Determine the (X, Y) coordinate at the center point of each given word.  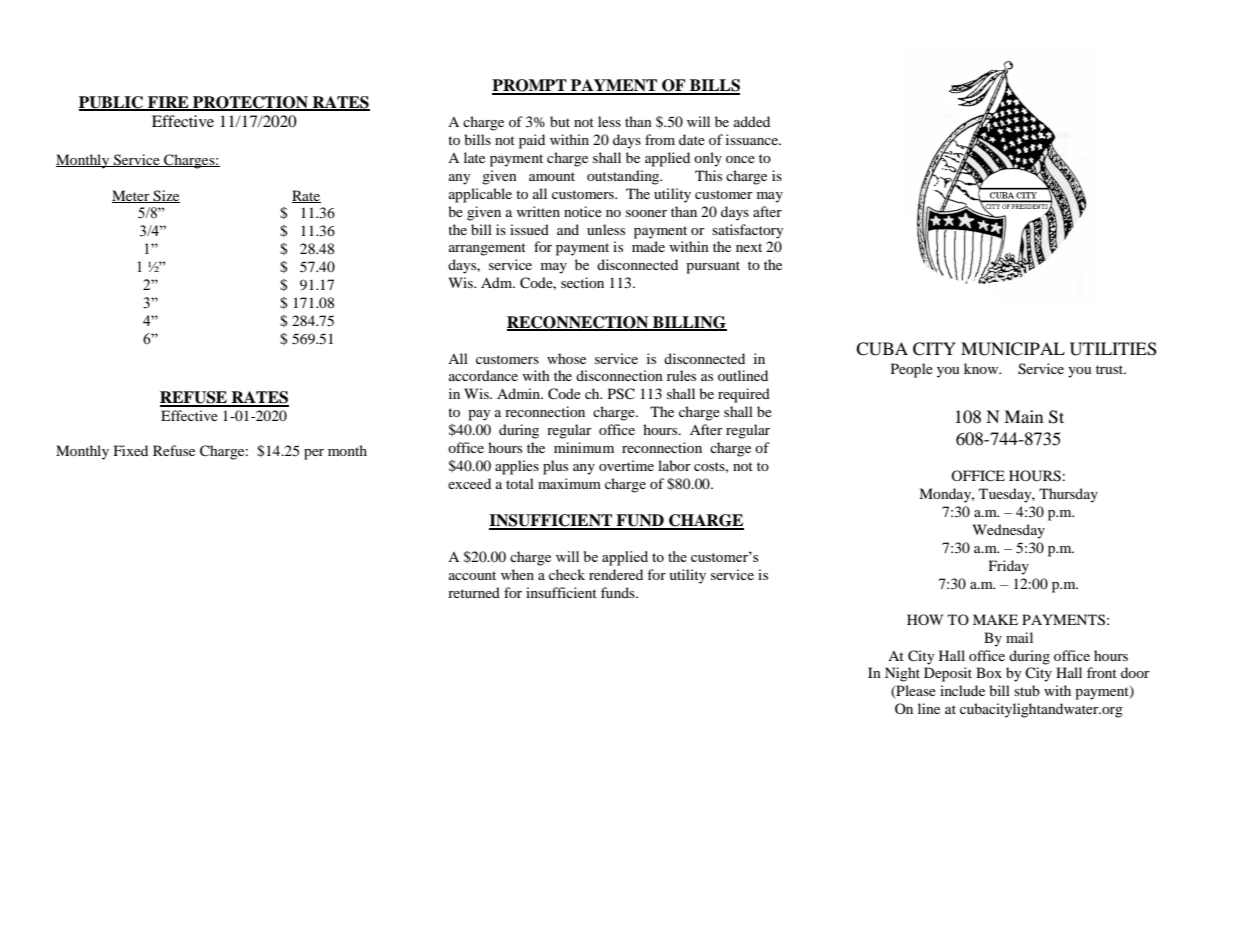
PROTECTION (250, 103)
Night (902, 674)
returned (474, 592)
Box (989, 672)
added (752, 121)
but (560, 121)
